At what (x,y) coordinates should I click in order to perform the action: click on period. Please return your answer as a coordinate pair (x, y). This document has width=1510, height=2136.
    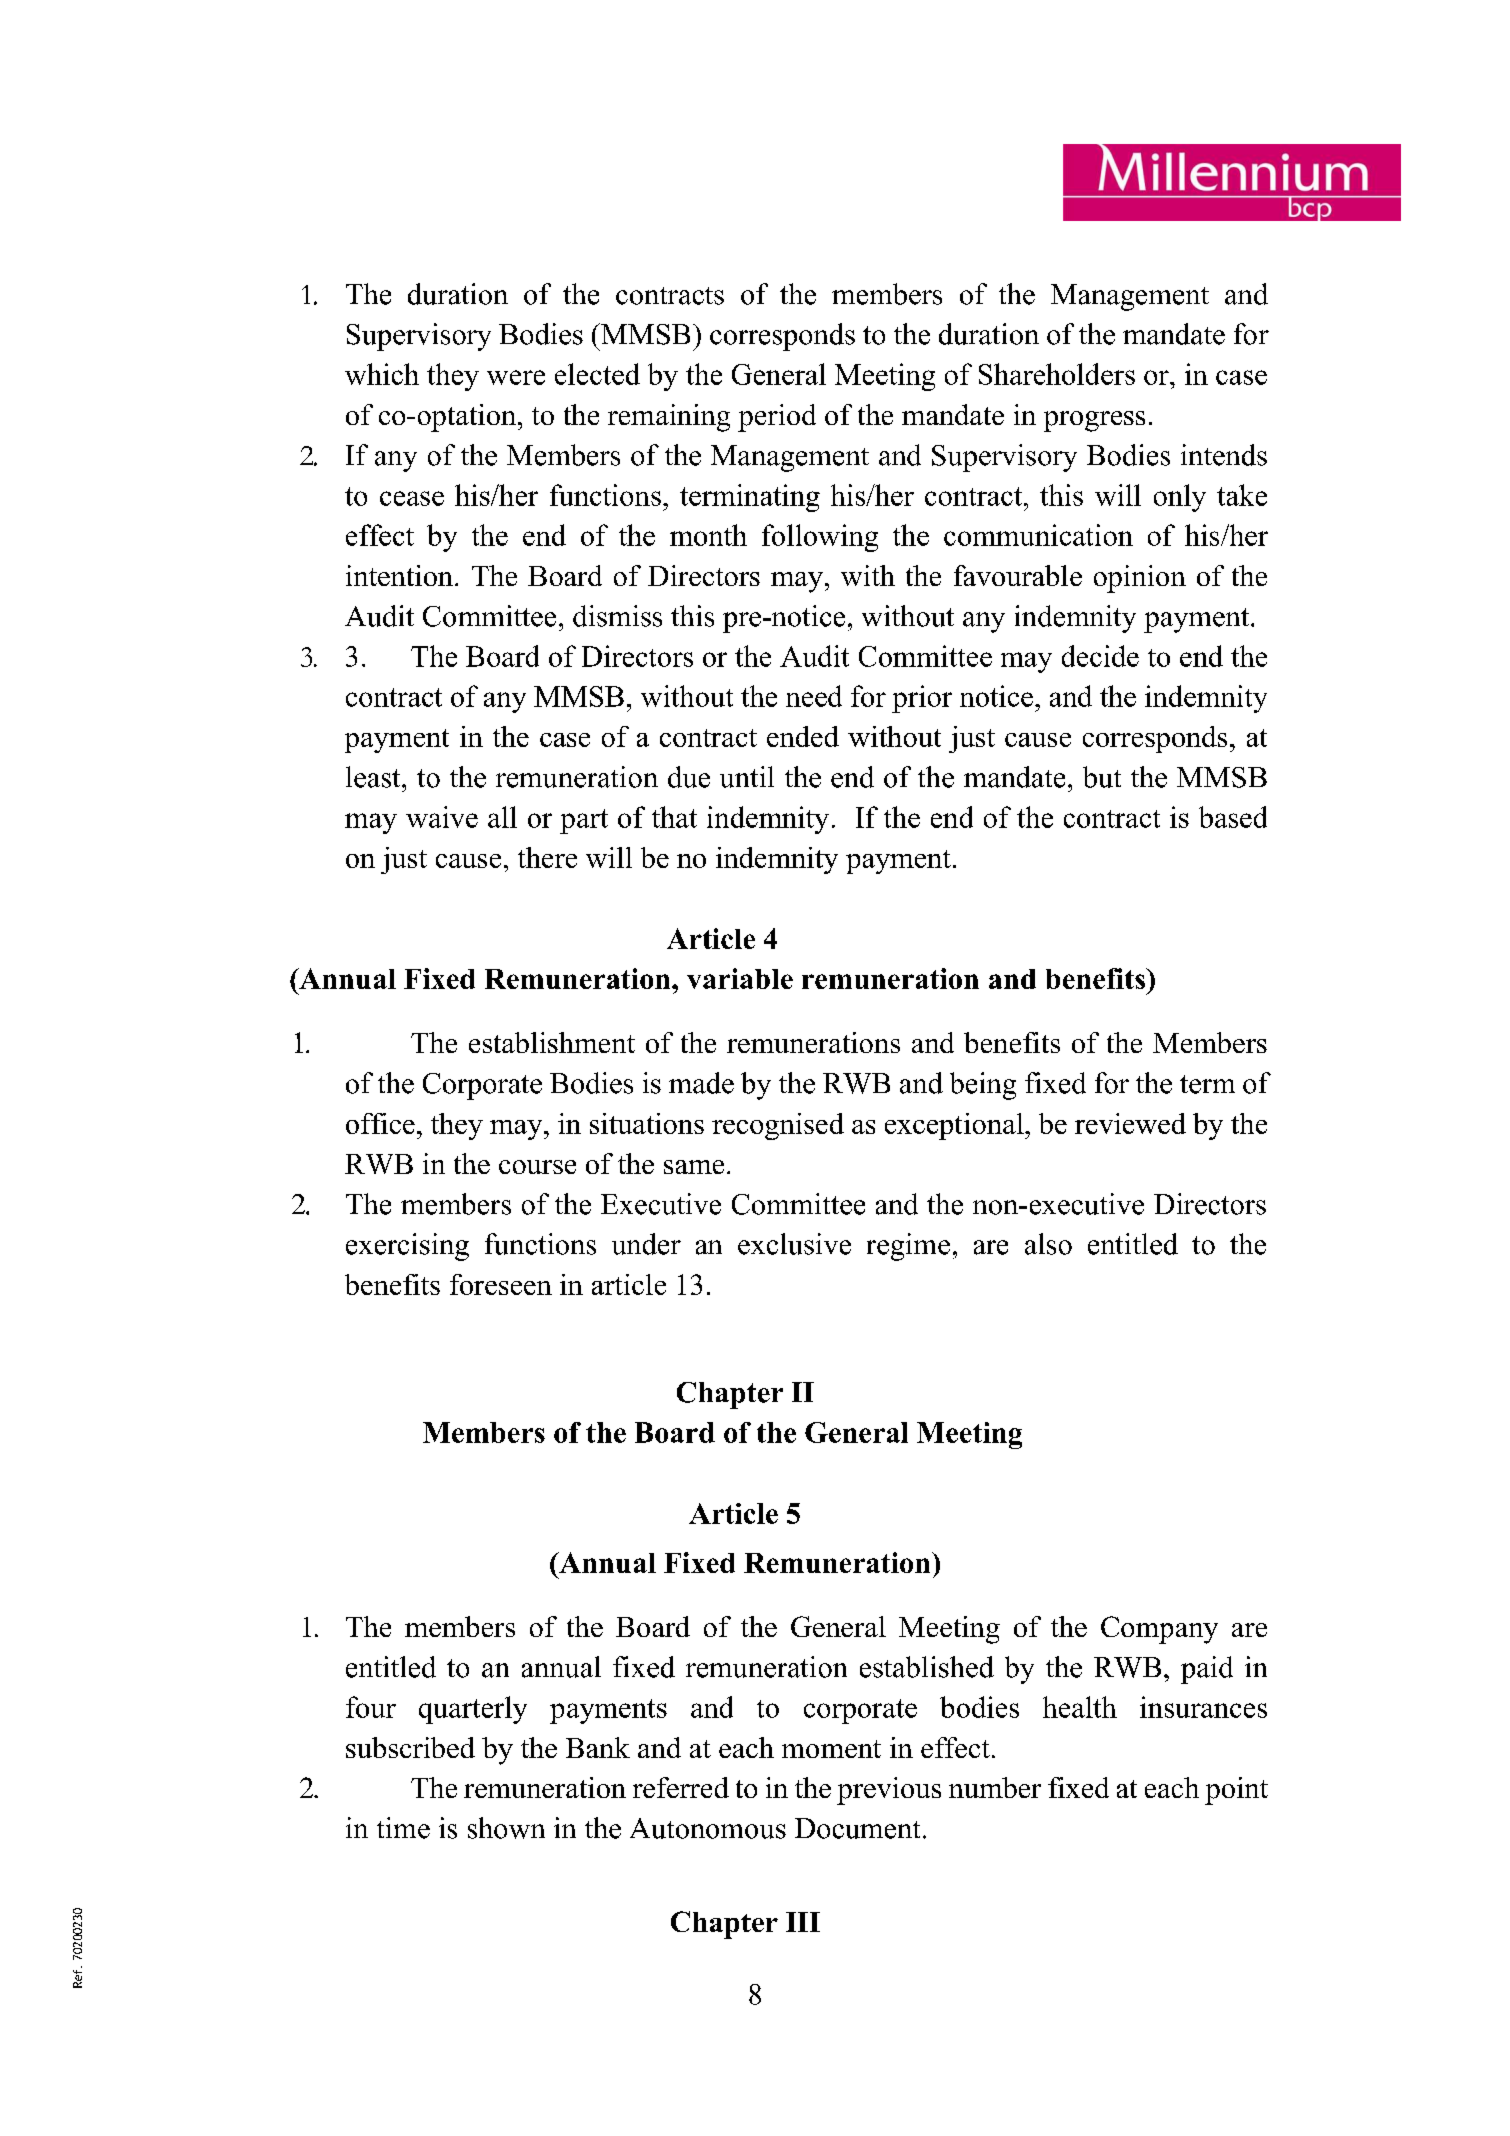
    Looking at the image, I should click on (777, 418).
